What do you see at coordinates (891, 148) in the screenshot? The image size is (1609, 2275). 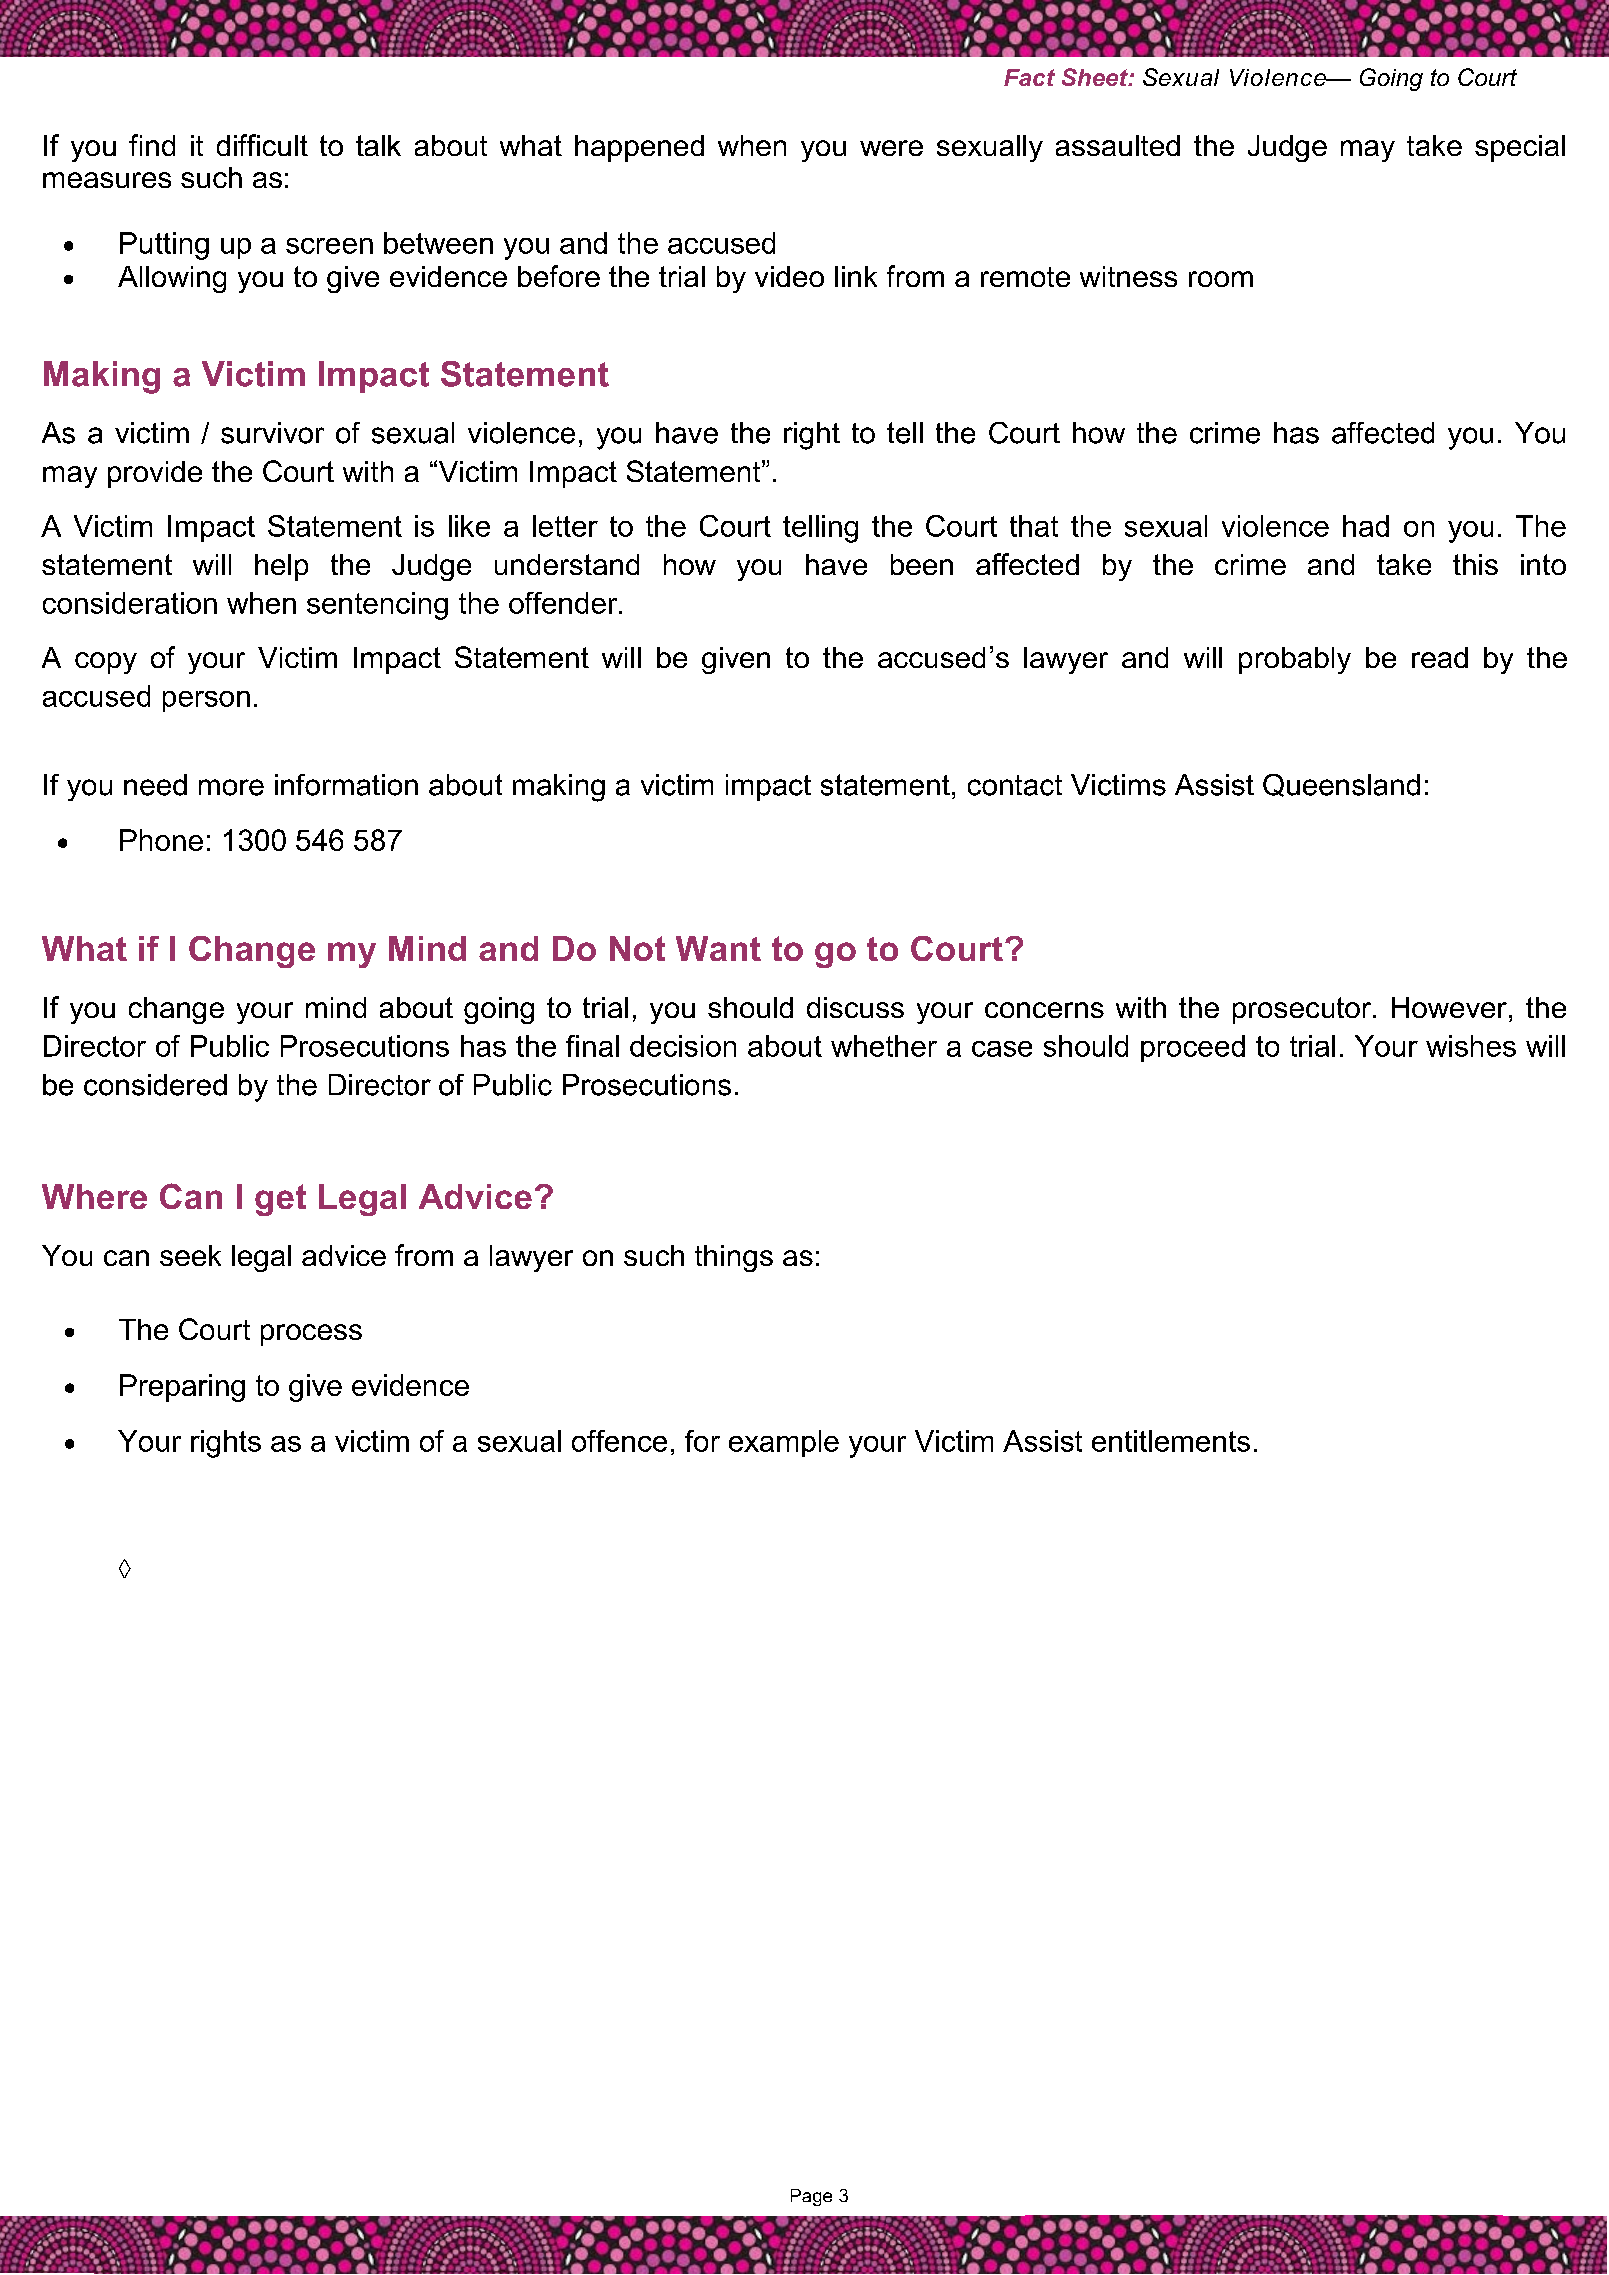 I see `were` at bounding box center [891, 148].
